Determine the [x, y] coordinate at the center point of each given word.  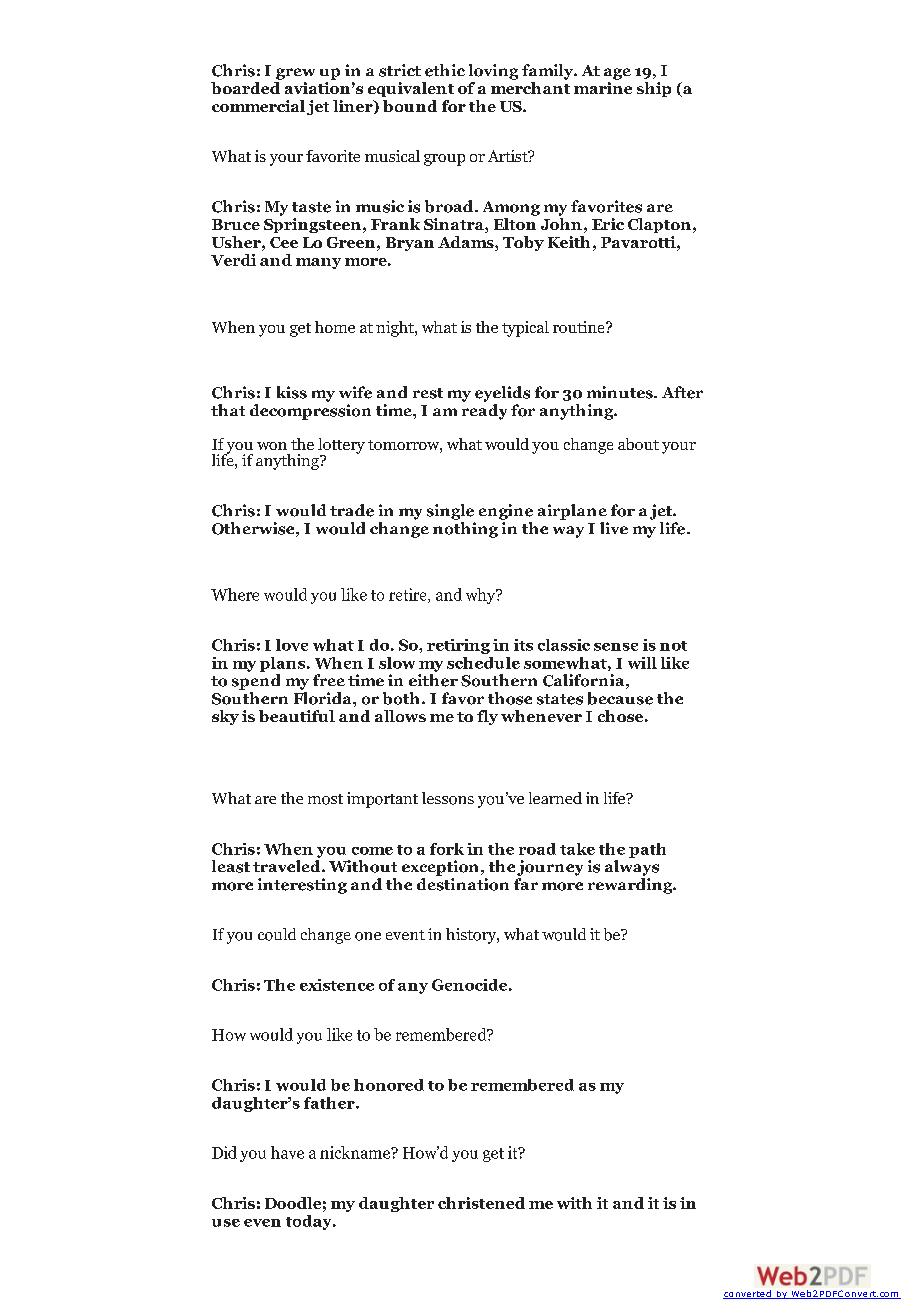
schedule [483, 663]
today [310, 1222]
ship [654, 89]
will [642, 663]
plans [282, 664]
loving [493, 72]
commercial [258, 106]
